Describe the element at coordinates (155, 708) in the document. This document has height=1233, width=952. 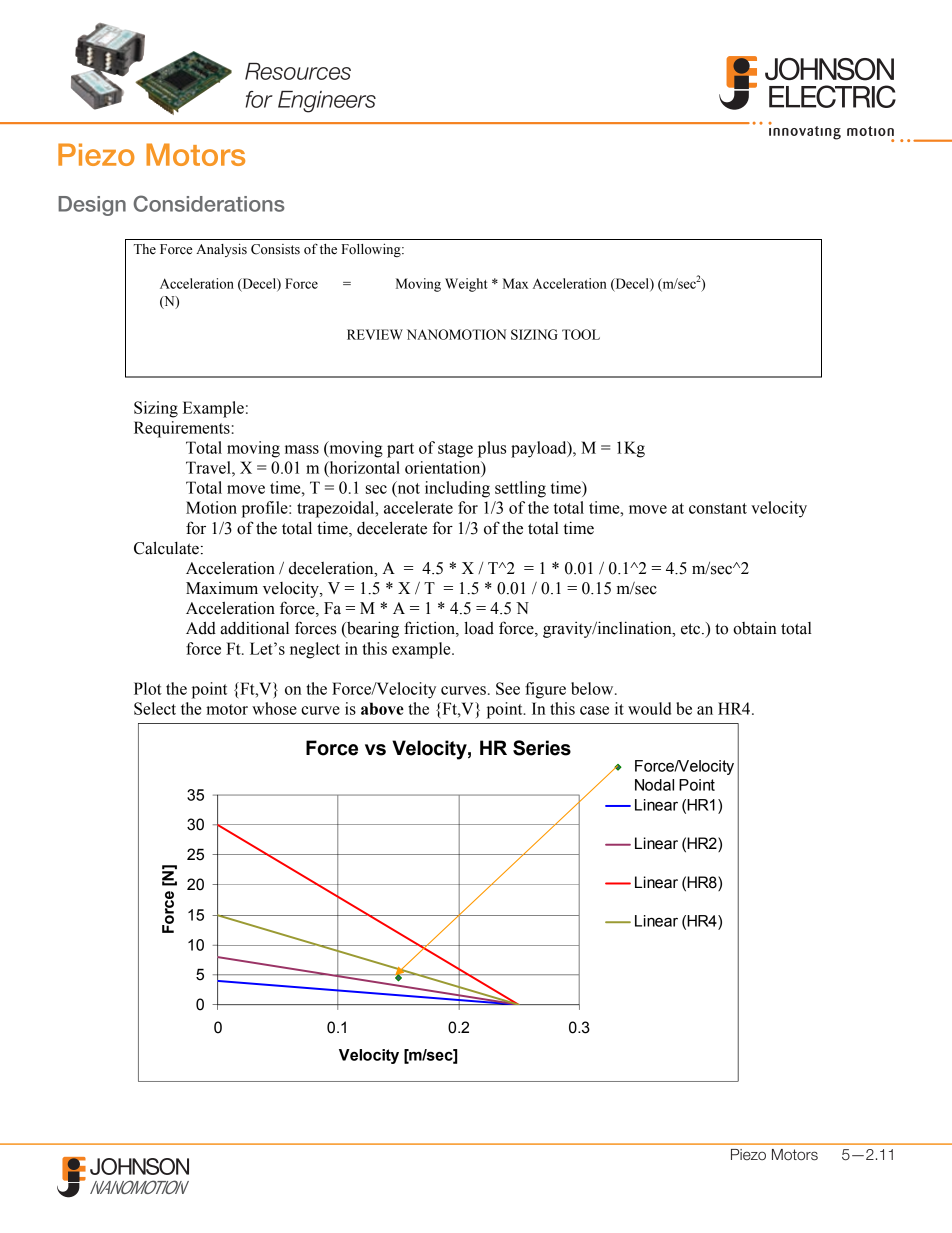
I see `Select` at that location.
